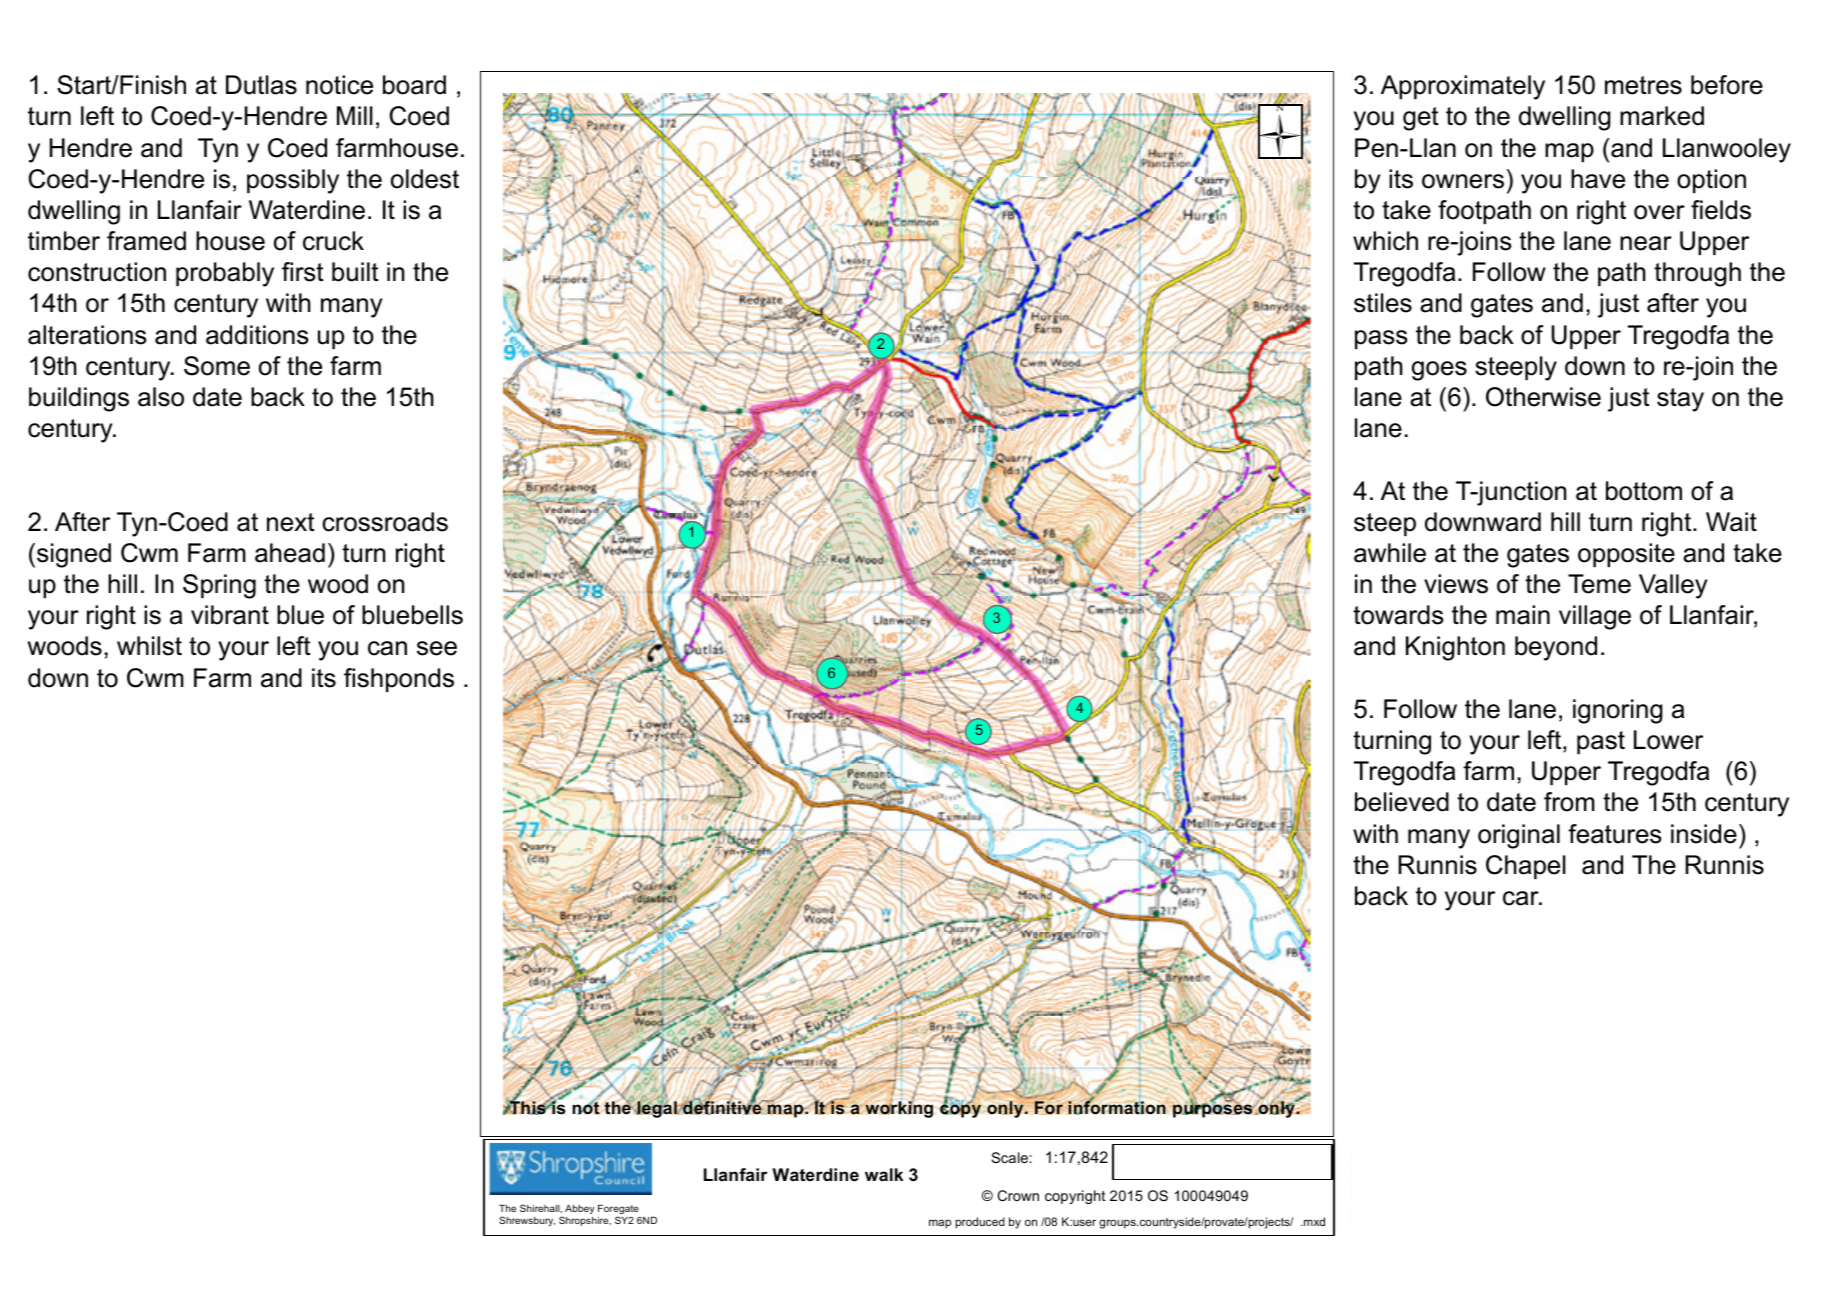  What do you see at coordinates (414, 85) in the screenshot?
I see `board` at bounding box center [414, 85].
